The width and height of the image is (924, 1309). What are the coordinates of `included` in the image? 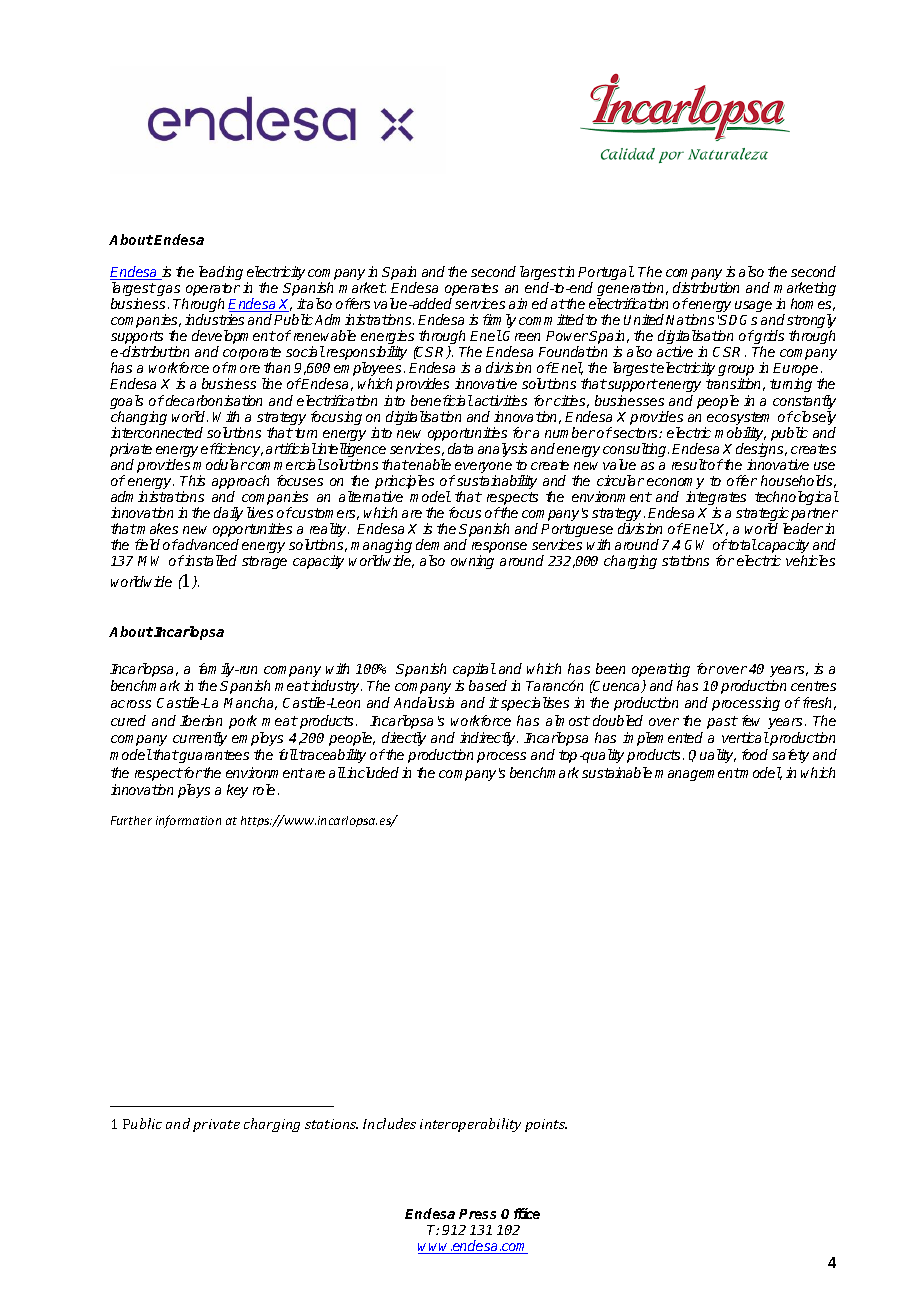 It's located at (372, 772).
